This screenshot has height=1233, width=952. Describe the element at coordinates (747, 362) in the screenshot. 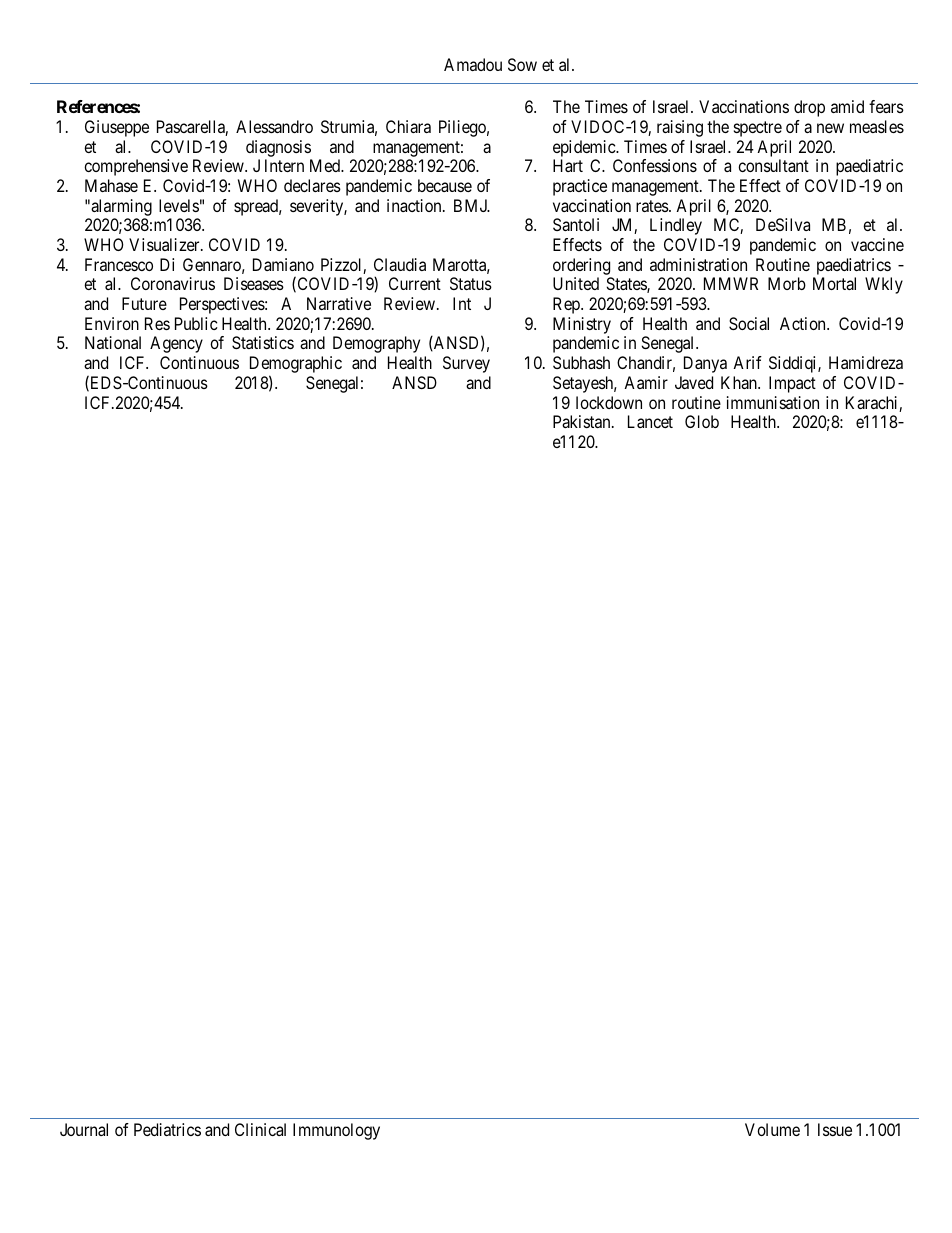

I see `Arif` at that location.
